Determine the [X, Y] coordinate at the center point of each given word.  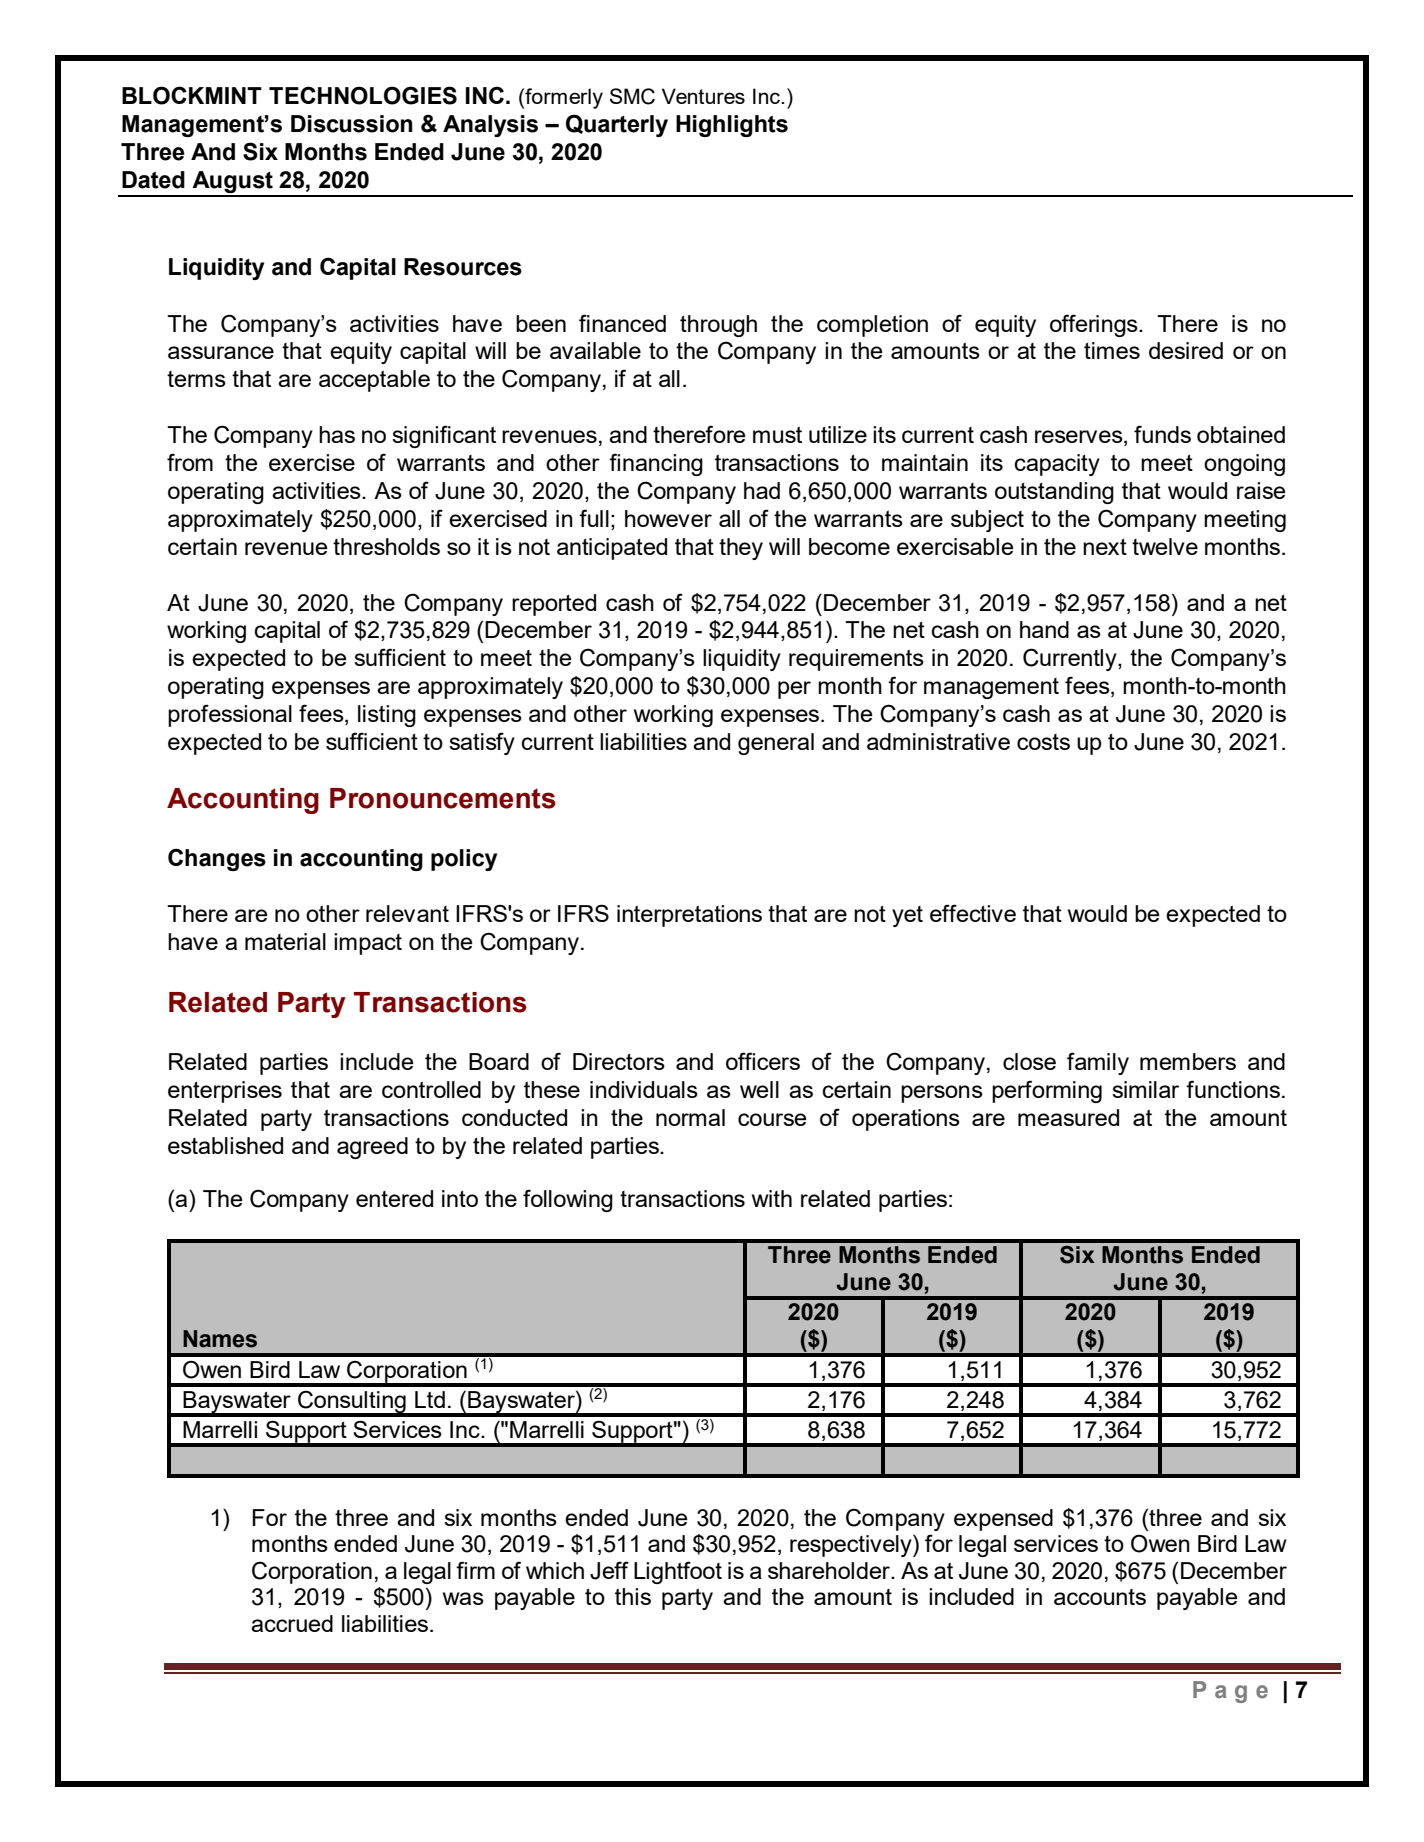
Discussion [352, 124]
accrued [292, 1623]
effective [973, 913]
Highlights [732, 126]
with [772, 1198]
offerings [1095, 325]
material [285, 941]
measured [1068, 1117]
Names [220, 1339]
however [668, 518]
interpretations [689, 916]
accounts [1100, 1597]
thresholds [386, 546]
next [1105, 547]
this [633, 1596]
